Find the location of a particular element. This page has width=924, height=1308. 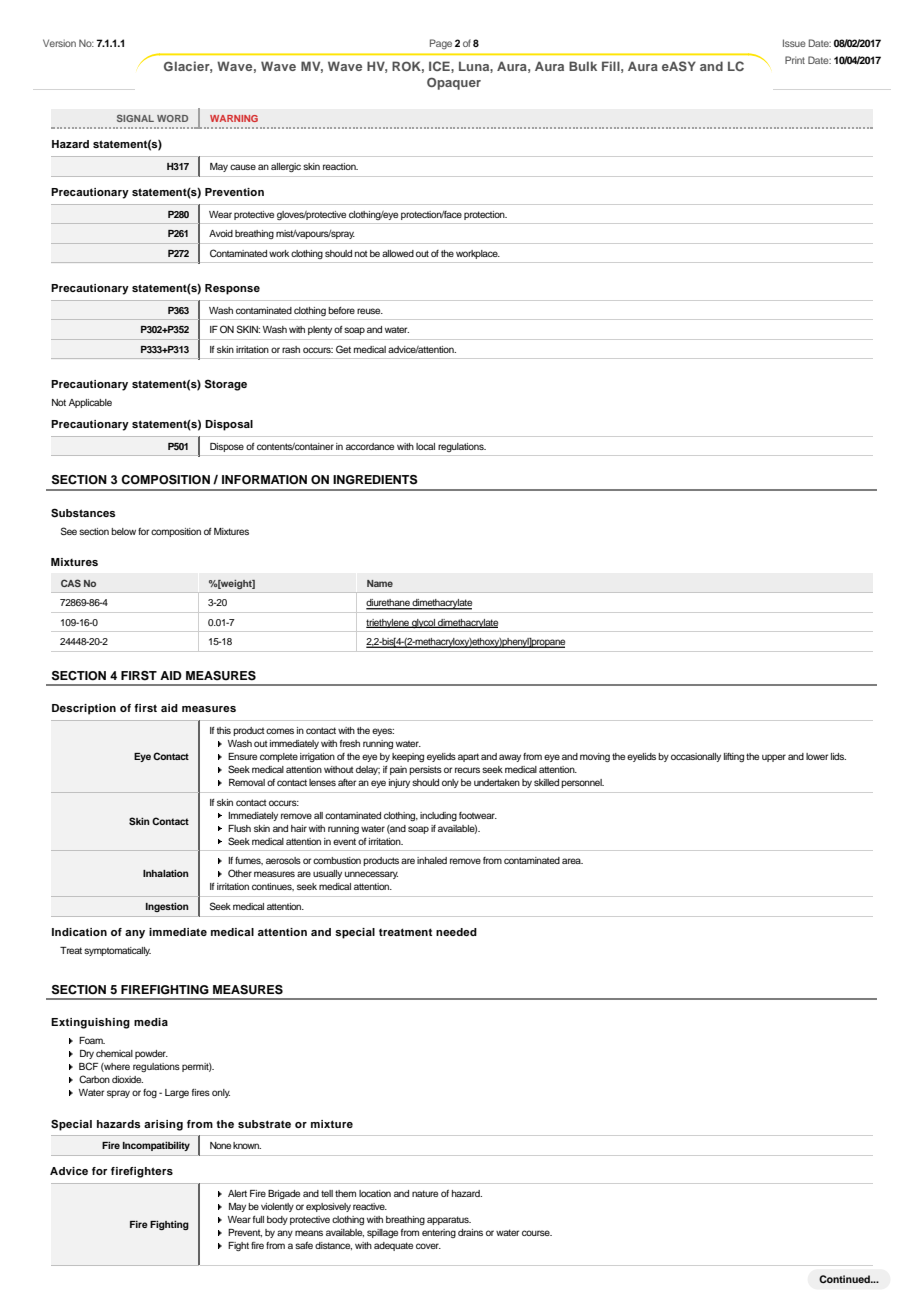

Dispose is located at coordinates (227, 447).
